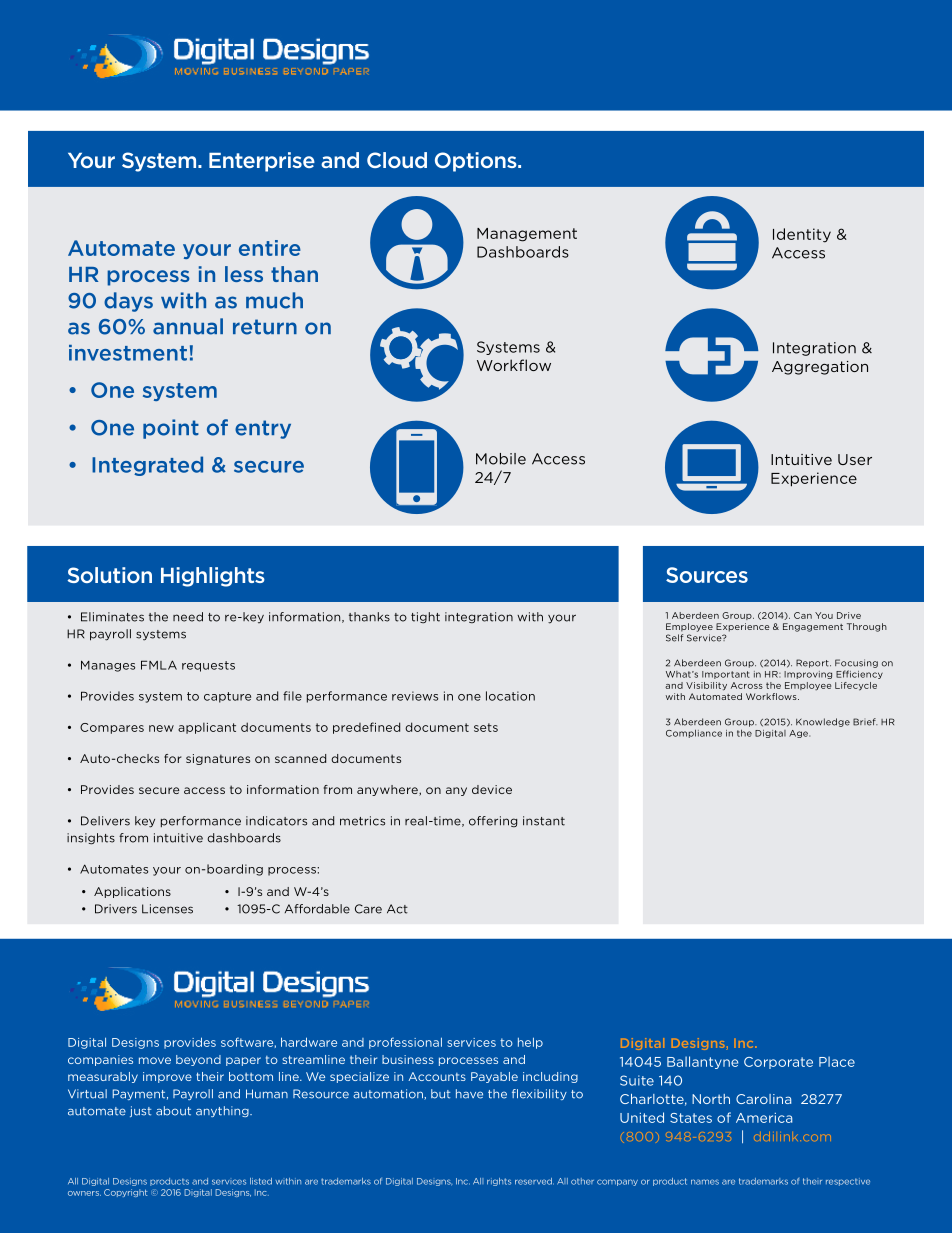  I want to click on requests, so click(208, 666).
